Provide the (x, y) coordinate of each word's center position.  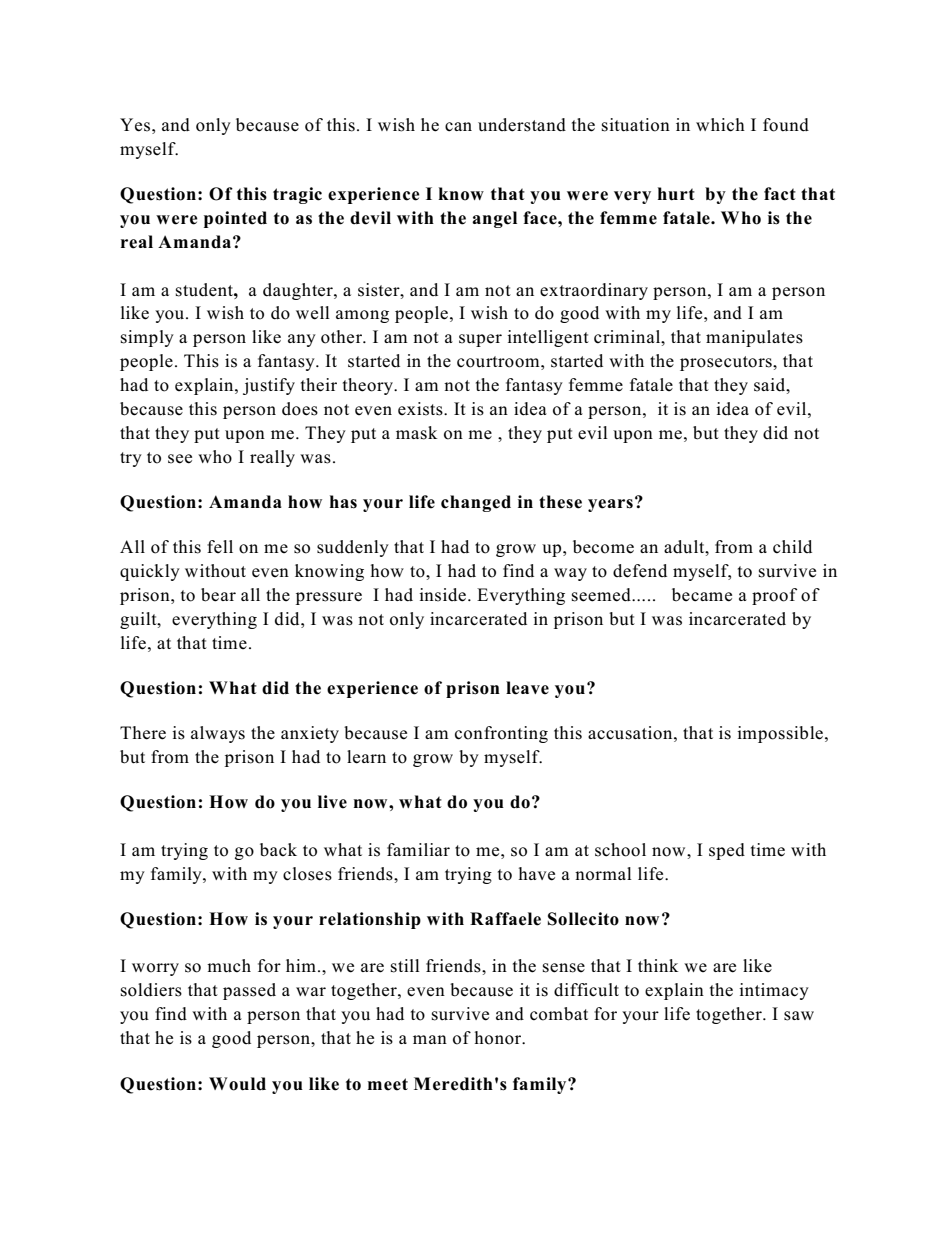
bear (218, 595)
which (720, 125)
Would (237, 1084)
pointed (235, 219)
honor (499, 1038)
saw (799, 1016)
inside (442, 595)
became (702, 595)
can (458, 127)
